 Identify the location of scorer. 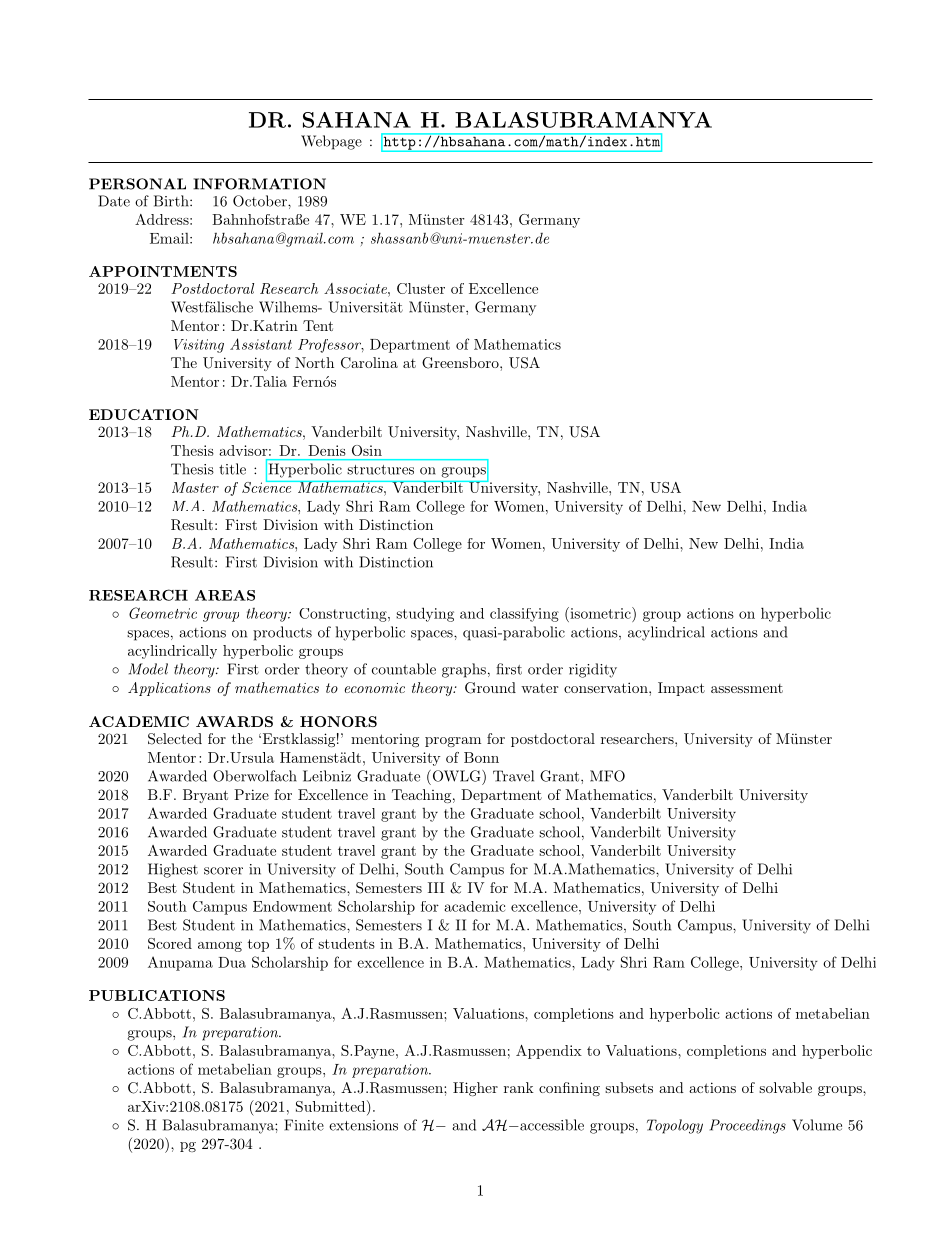
(223, 871).
